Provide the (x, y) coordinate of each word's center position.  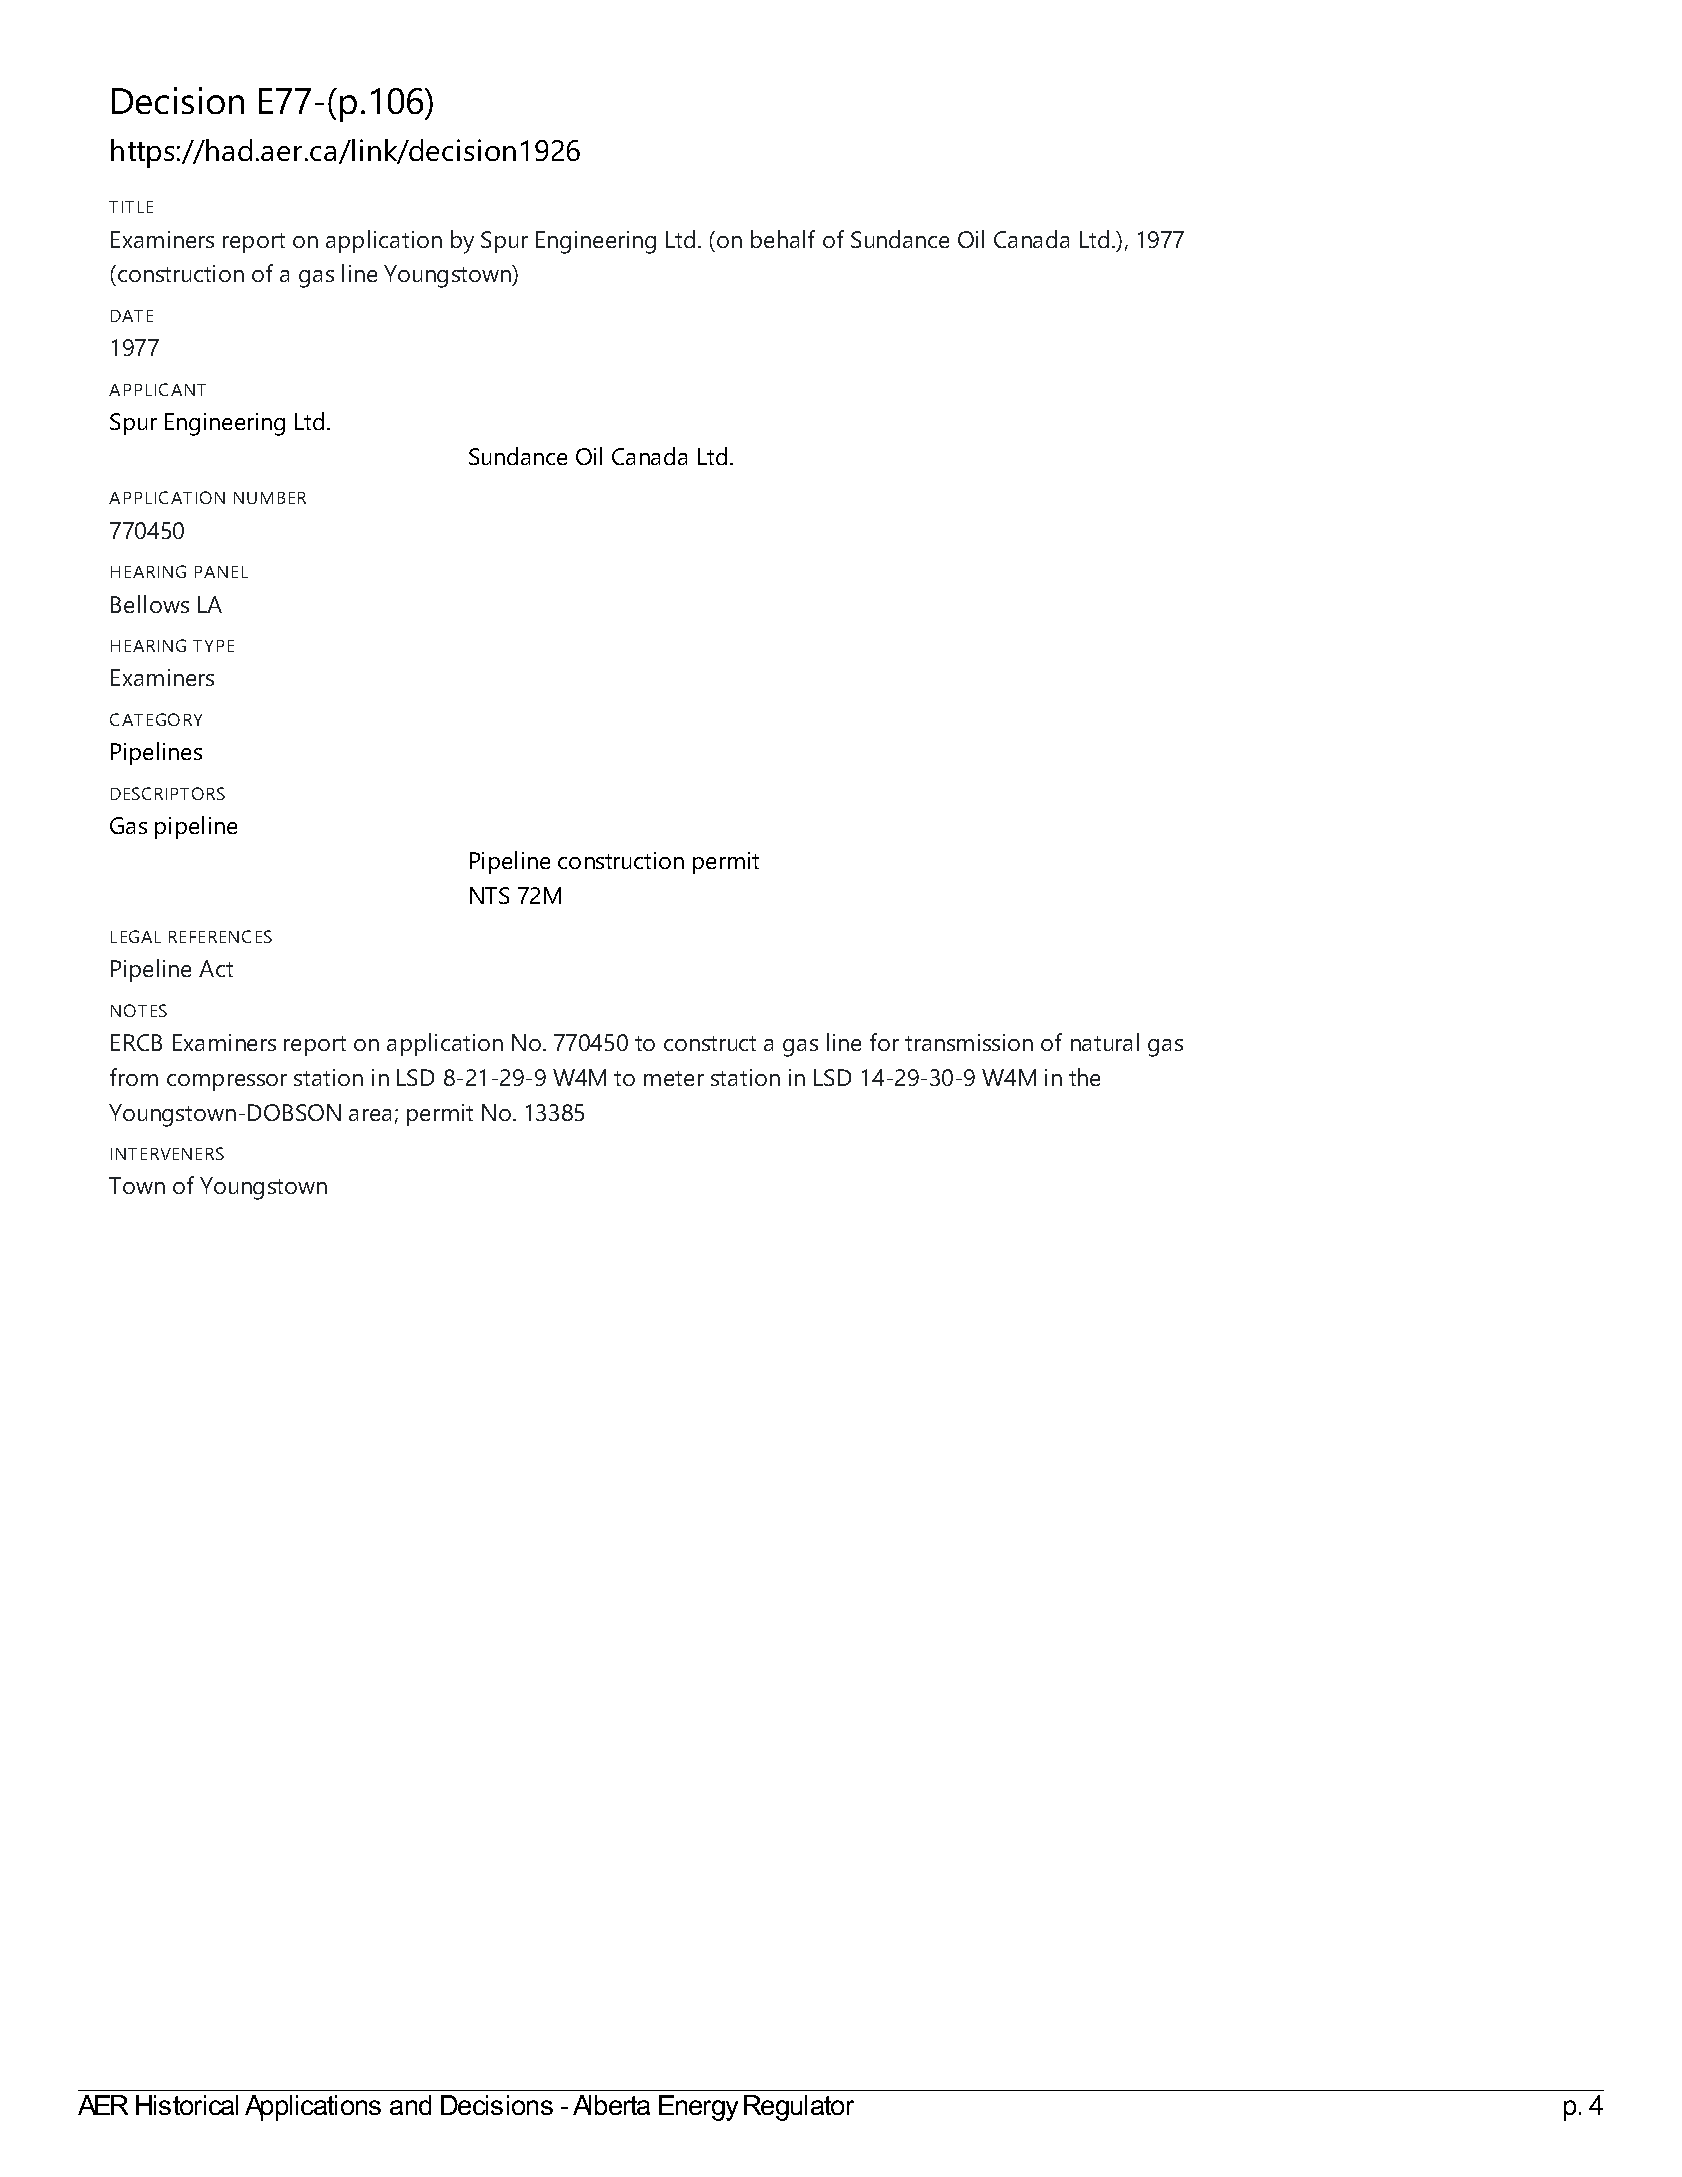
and (410, 2105)
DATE (132, 316)
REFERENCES (220, 936)
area (370, 1115)
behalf (783, 239)
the (1084, 1077)
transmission (969, 1042)
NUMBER (270, 498)
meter (674, 1078)
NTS (489, 895)
